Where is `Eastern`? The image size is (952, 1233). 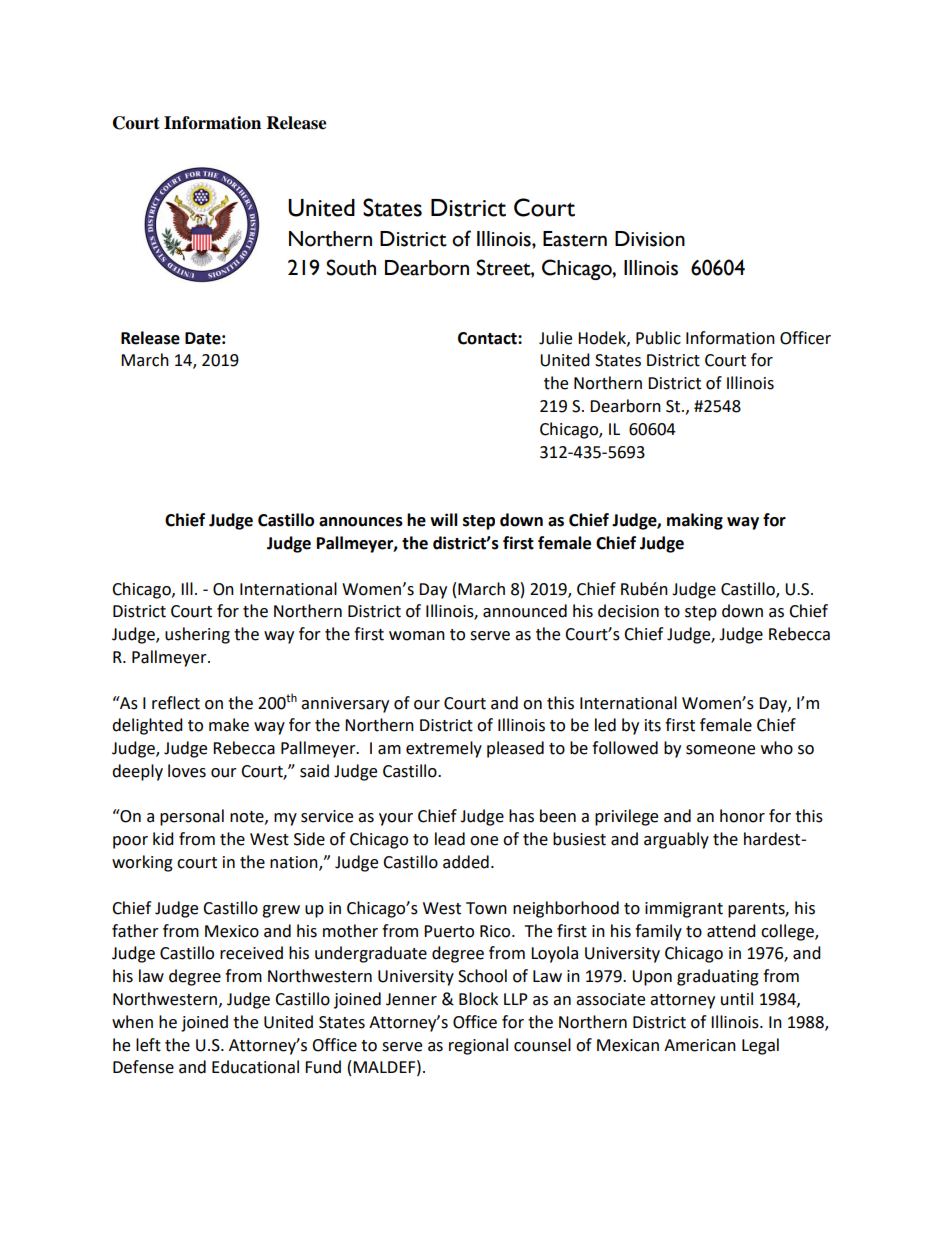 Eastern is located at coordinates (575, 239).
